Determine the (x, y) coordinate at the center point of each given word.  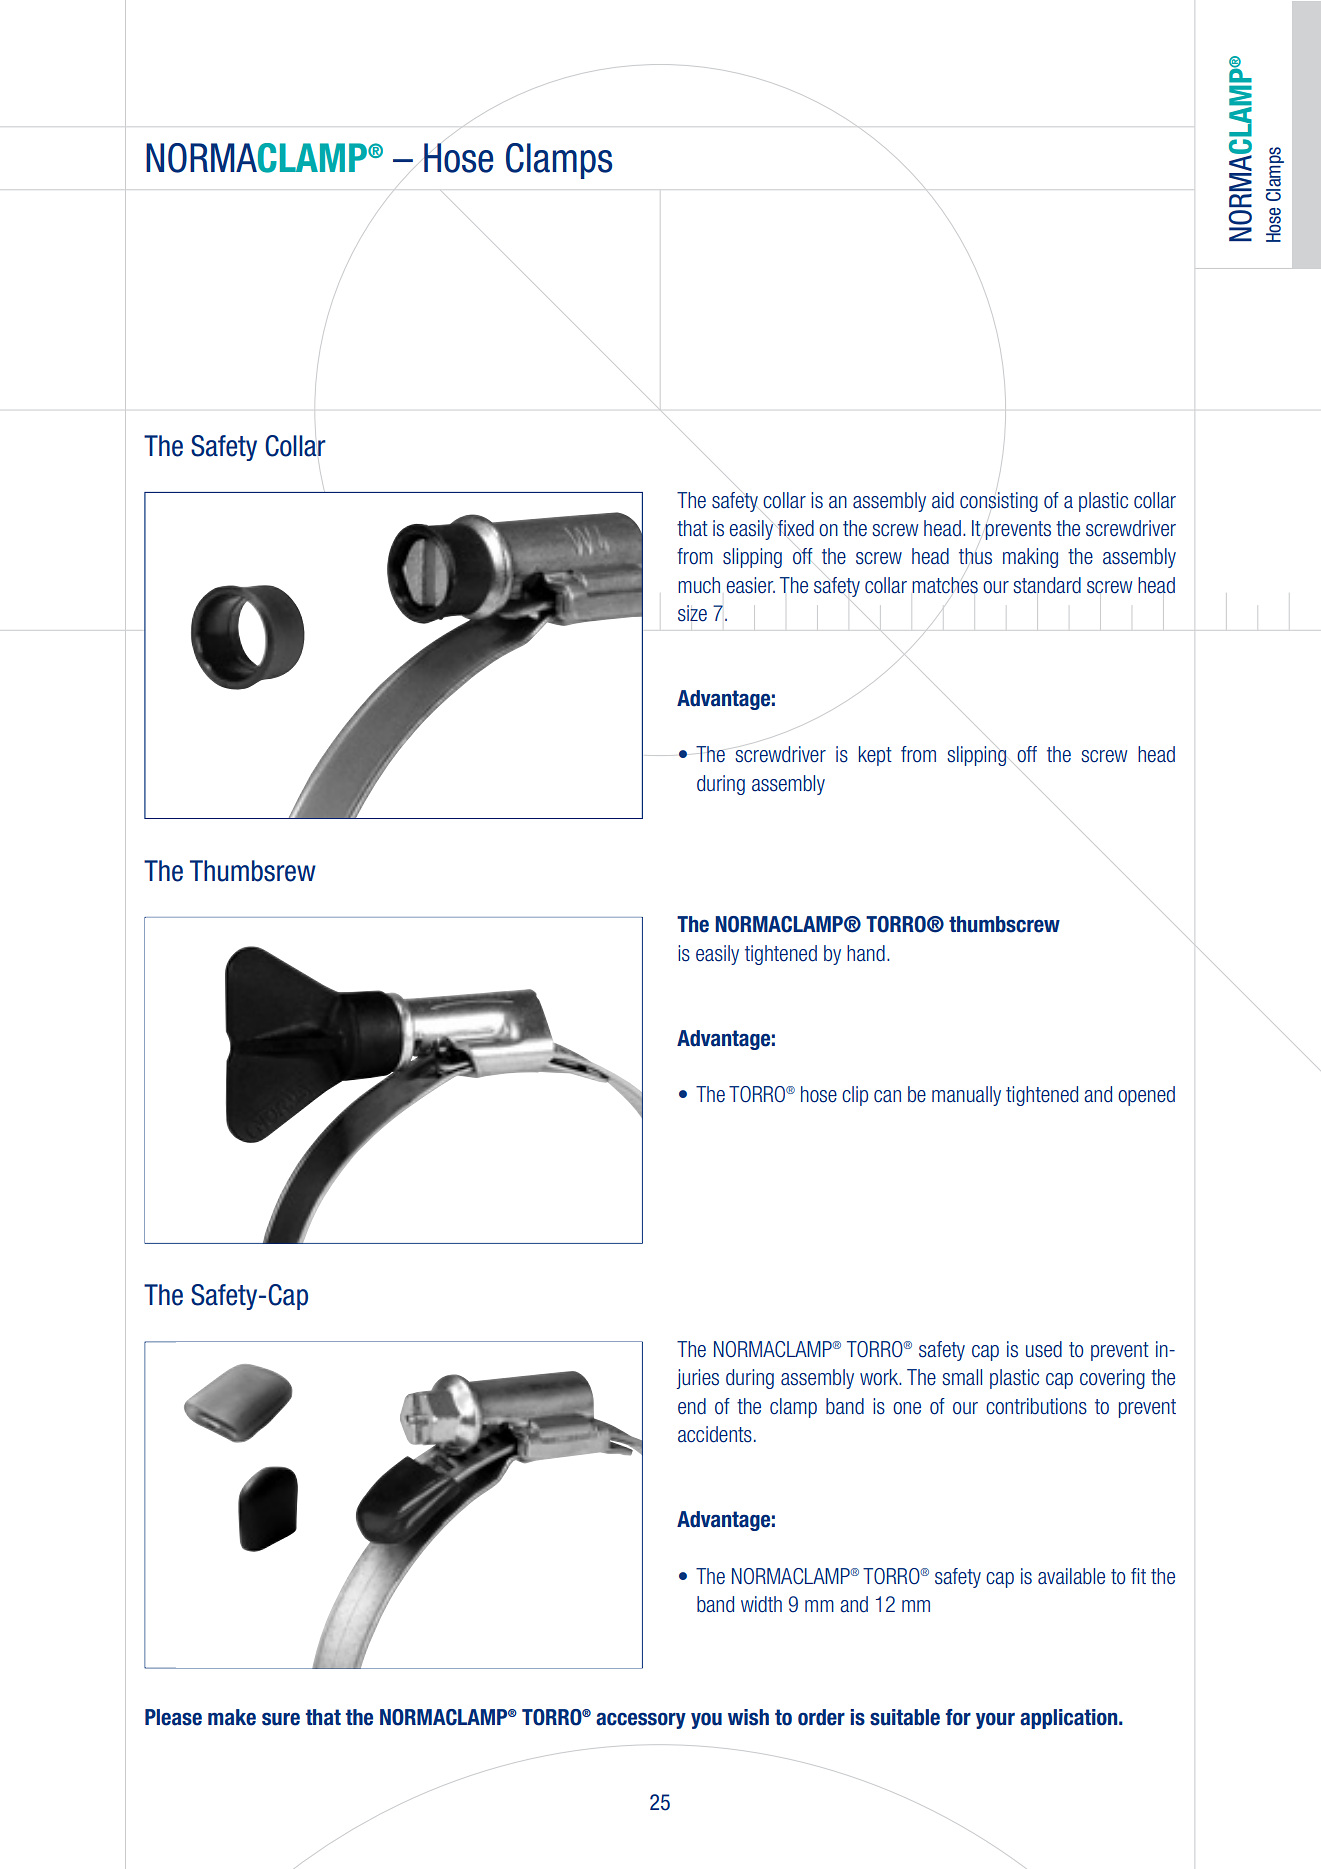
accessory (641, 1720)
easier (751, 585)
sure (281, 1719)
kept (875, 756)
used (1044, 1349)
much (699, 585)
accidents (715, 1434)
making (1030, 558)
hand (866, 953)
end (692, 1406)
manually (966, 1096)
